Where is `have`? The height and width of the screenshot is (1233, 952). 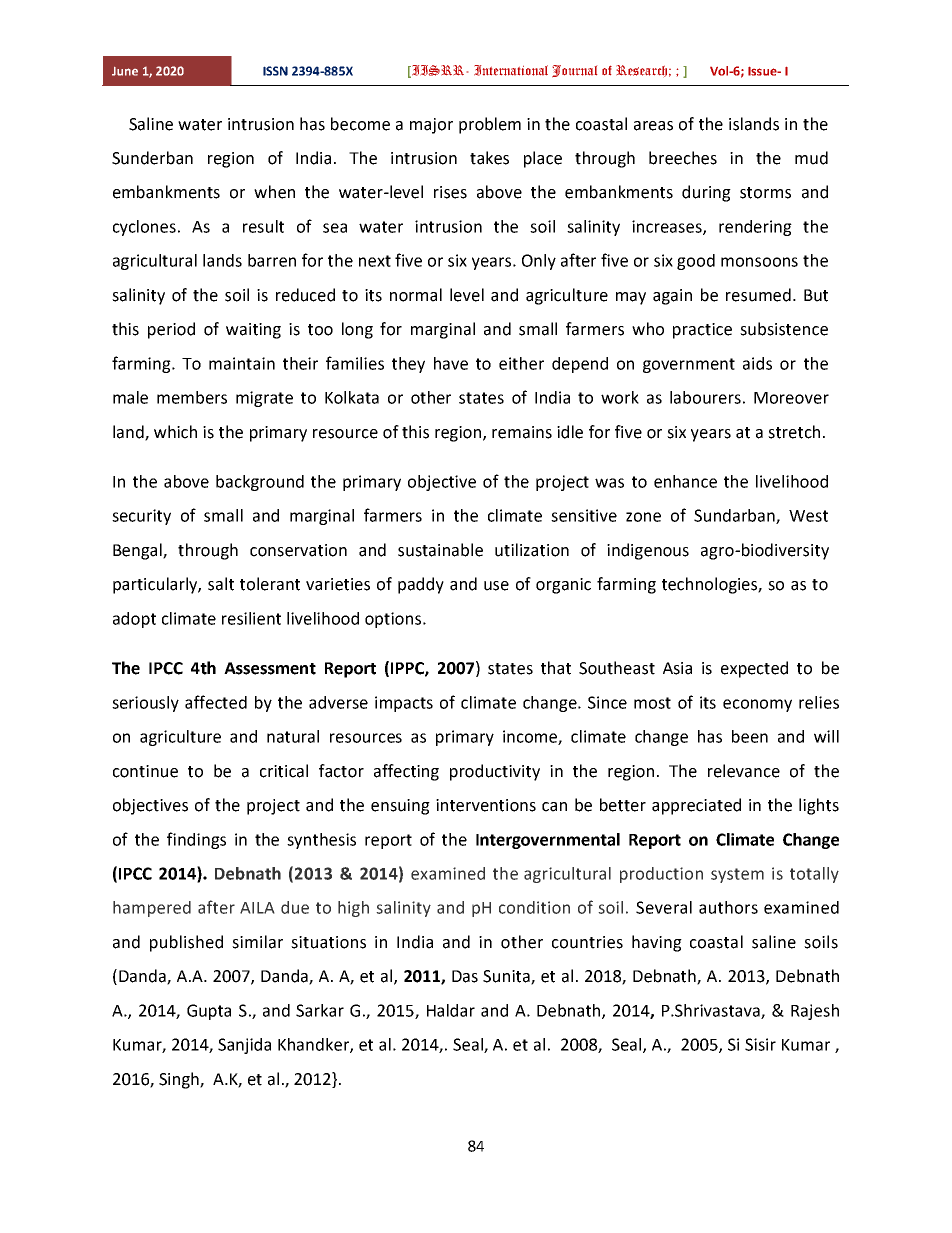 have is located at coordinates (451, 363).
